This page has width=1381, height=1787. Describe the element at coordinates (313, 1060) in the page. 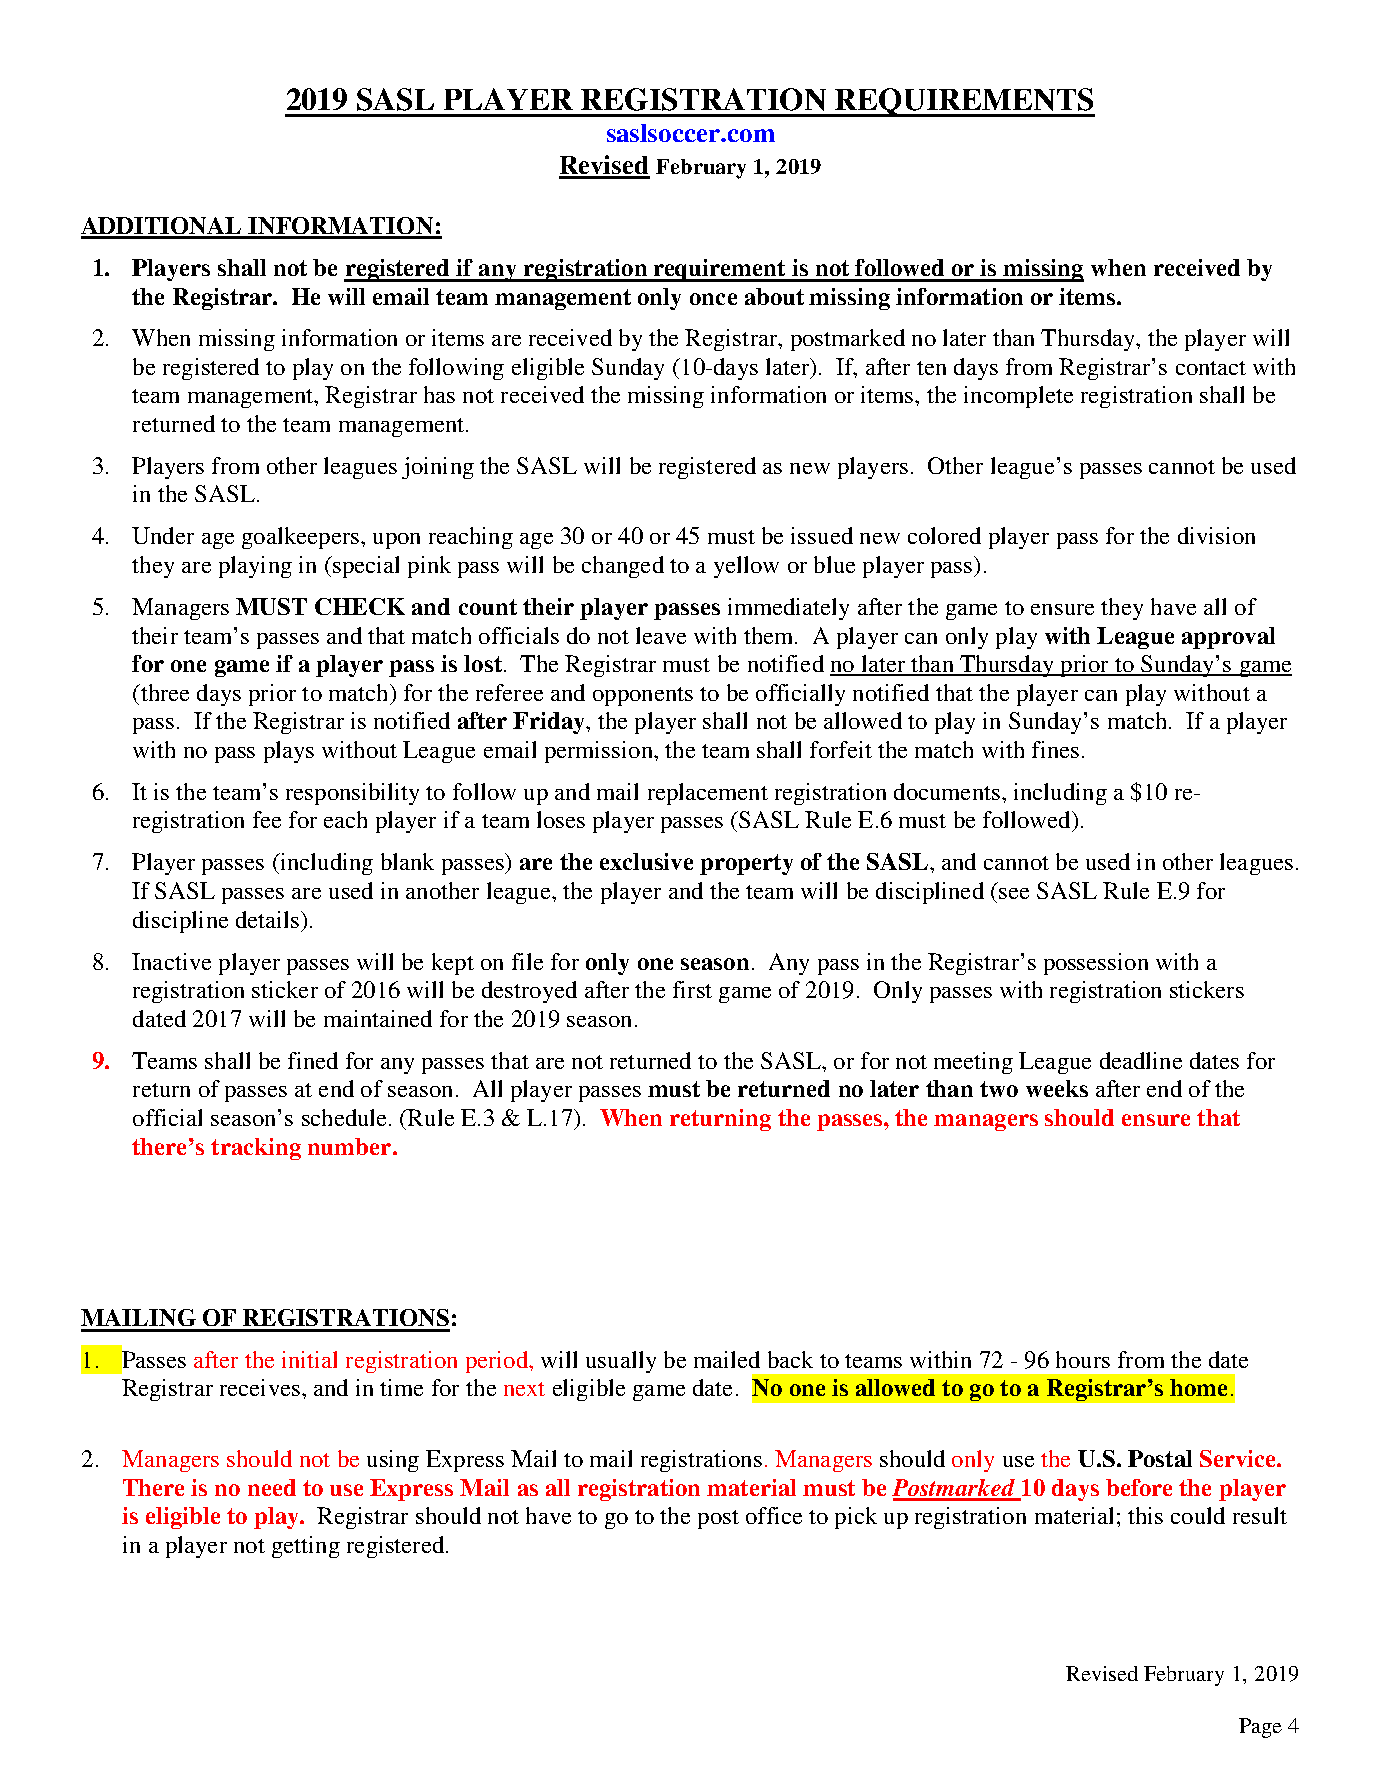

I see `fined` at that location.
